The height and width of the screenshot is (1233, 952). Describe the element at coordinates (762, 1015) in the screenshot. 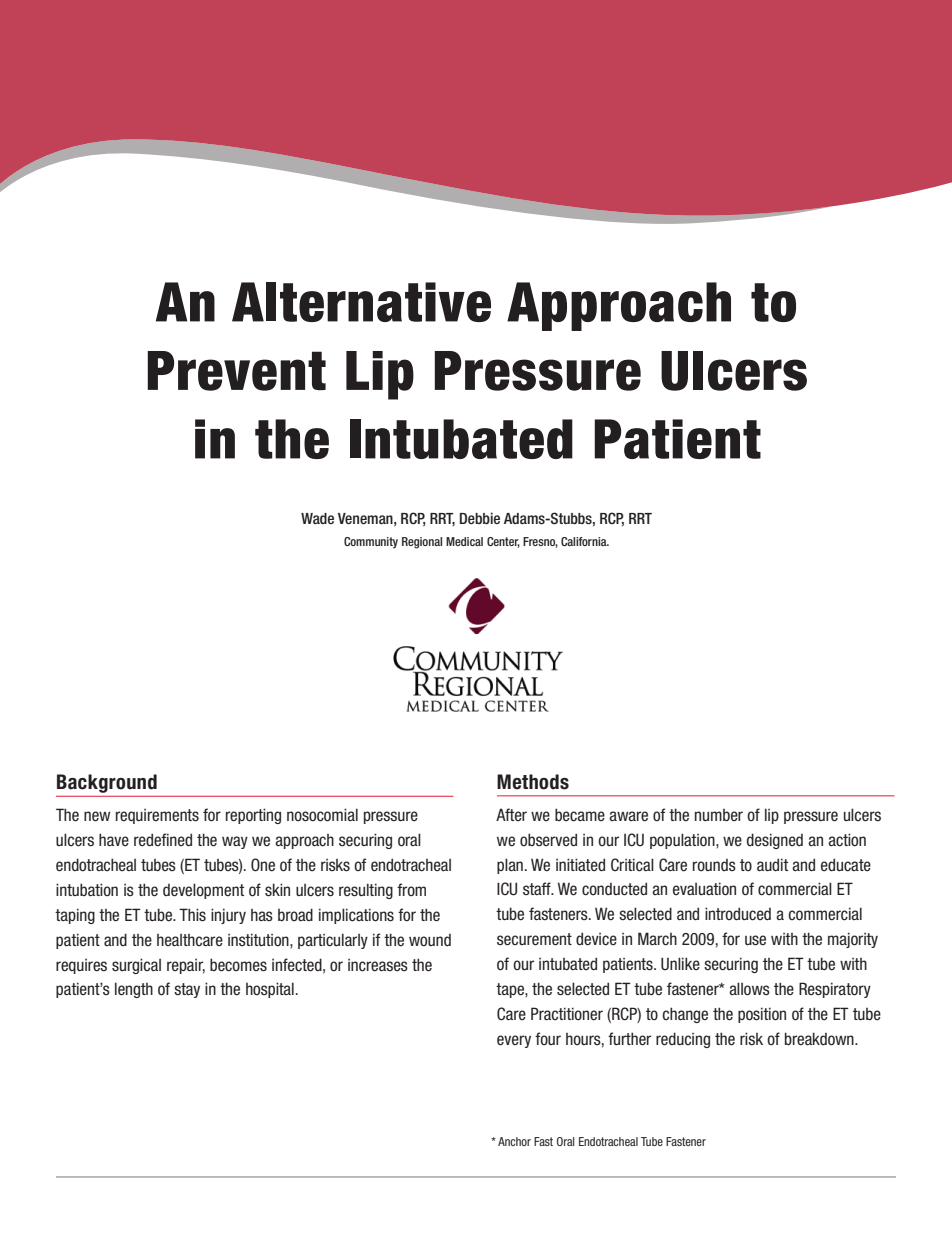

I see `position` at that location.
